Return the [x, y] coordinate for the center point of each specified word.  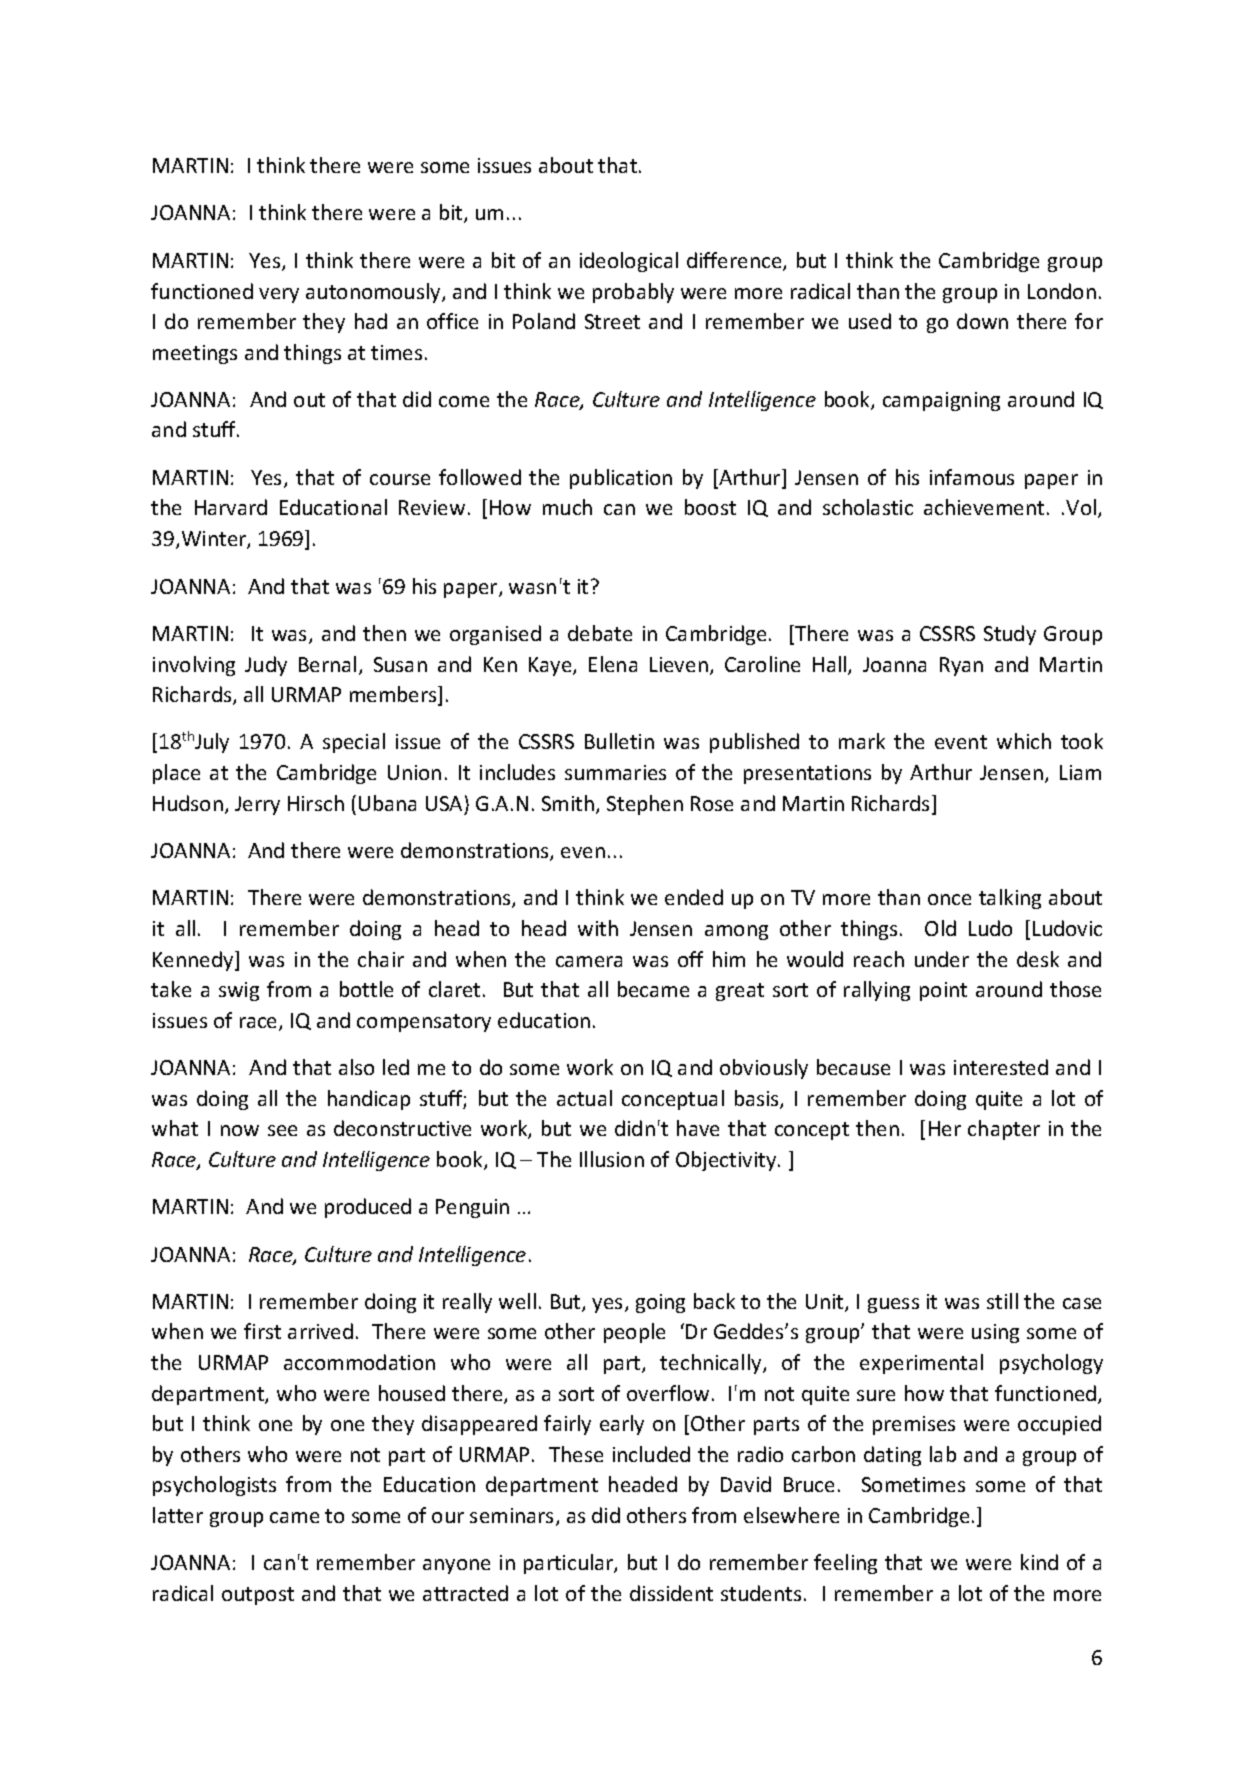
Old [940, 928]
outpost [258, 1596]
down [982, 321]
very [279, 295]
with [598, 928]
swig [239, 991]
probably [633, 293]
